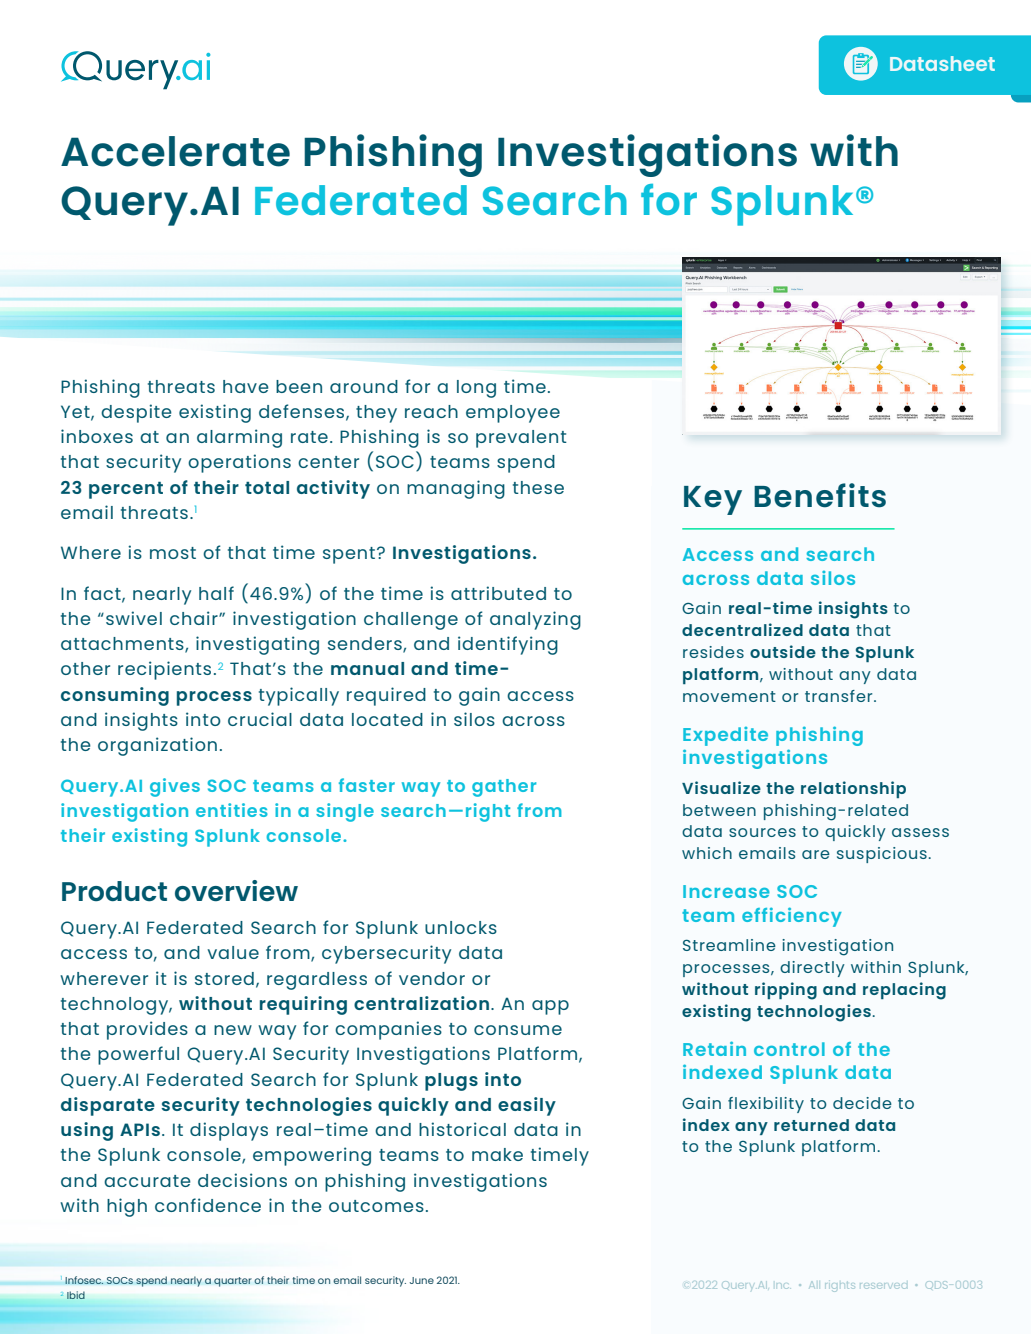  Describe the element at coordinates (513, 414) in the page. I see `employee` at that location.
